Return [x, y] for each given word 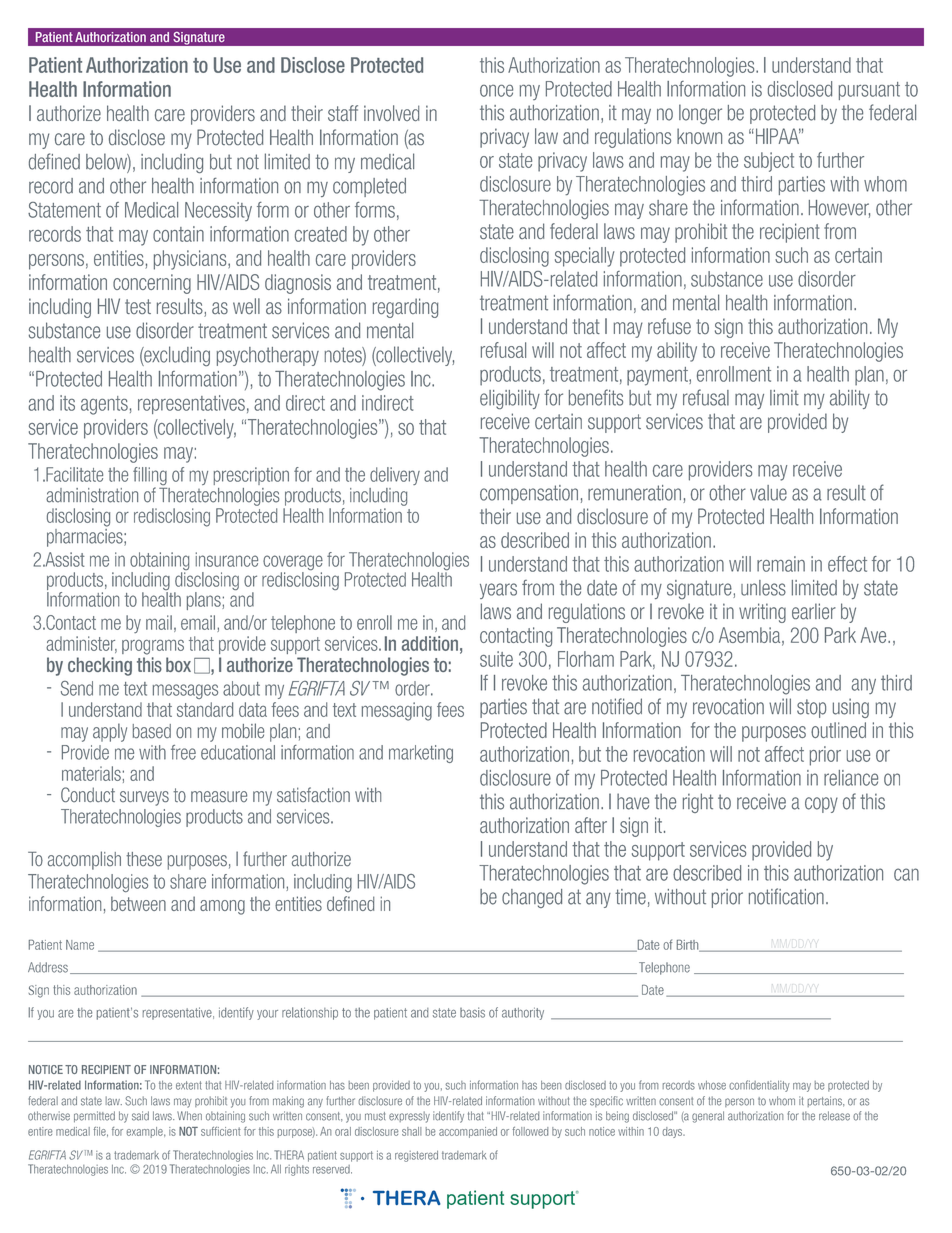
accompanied [468, 1132]
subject [769, 162]
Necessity [218, 211]
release [834, 1116]
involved [391, 113]
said [140, 1116]
